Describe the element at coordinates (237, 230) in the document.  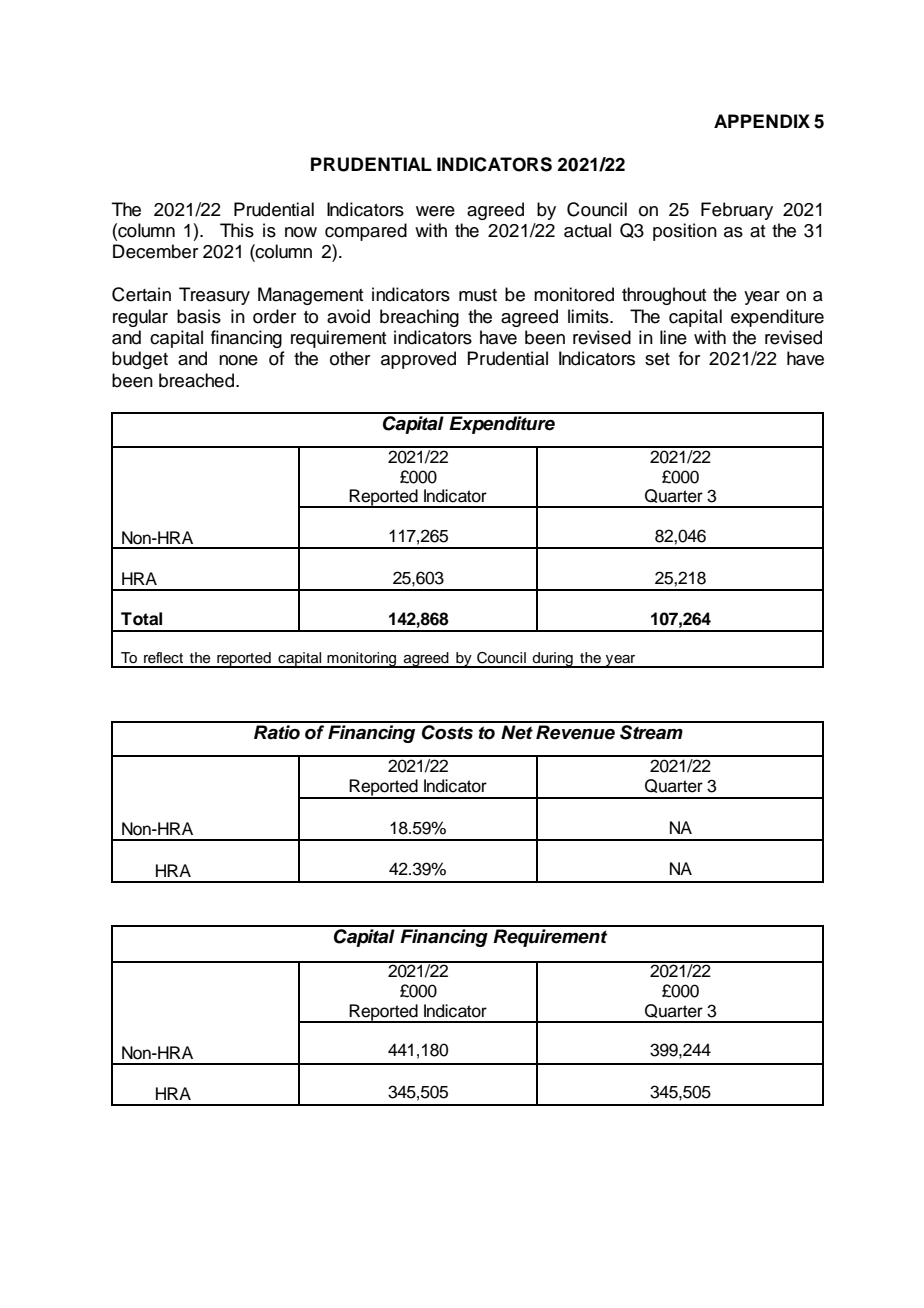
I see `This` at that location.
